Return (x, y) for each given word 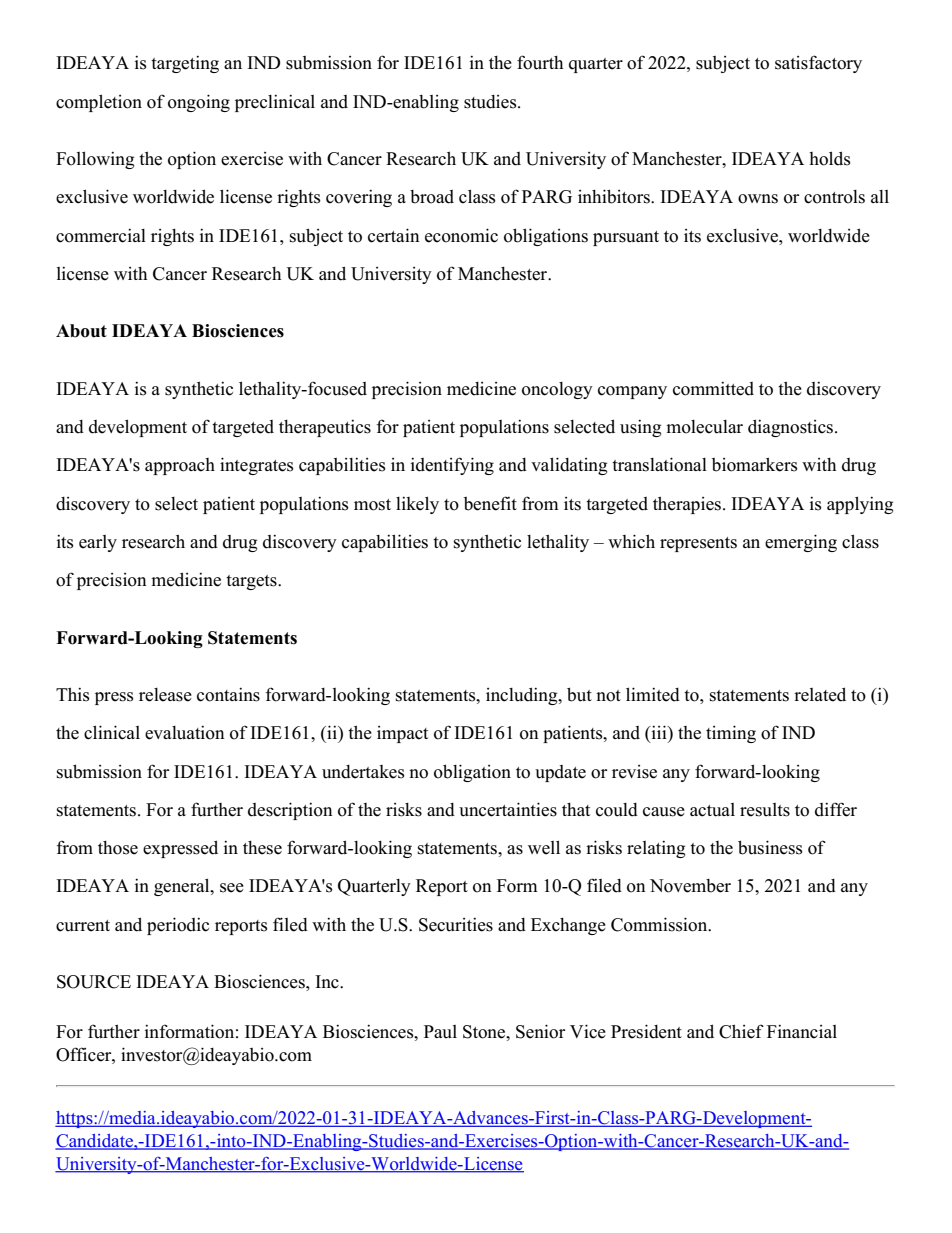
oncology (557, 390)
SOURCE (94, 982)
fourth (540, 62)
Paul (440, 1032)
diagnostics (790, 428)
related (820, 694)
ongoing (199, 103)
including (523, 696)
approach (180, 466)
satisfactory (818, 64)
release (165, 695)
